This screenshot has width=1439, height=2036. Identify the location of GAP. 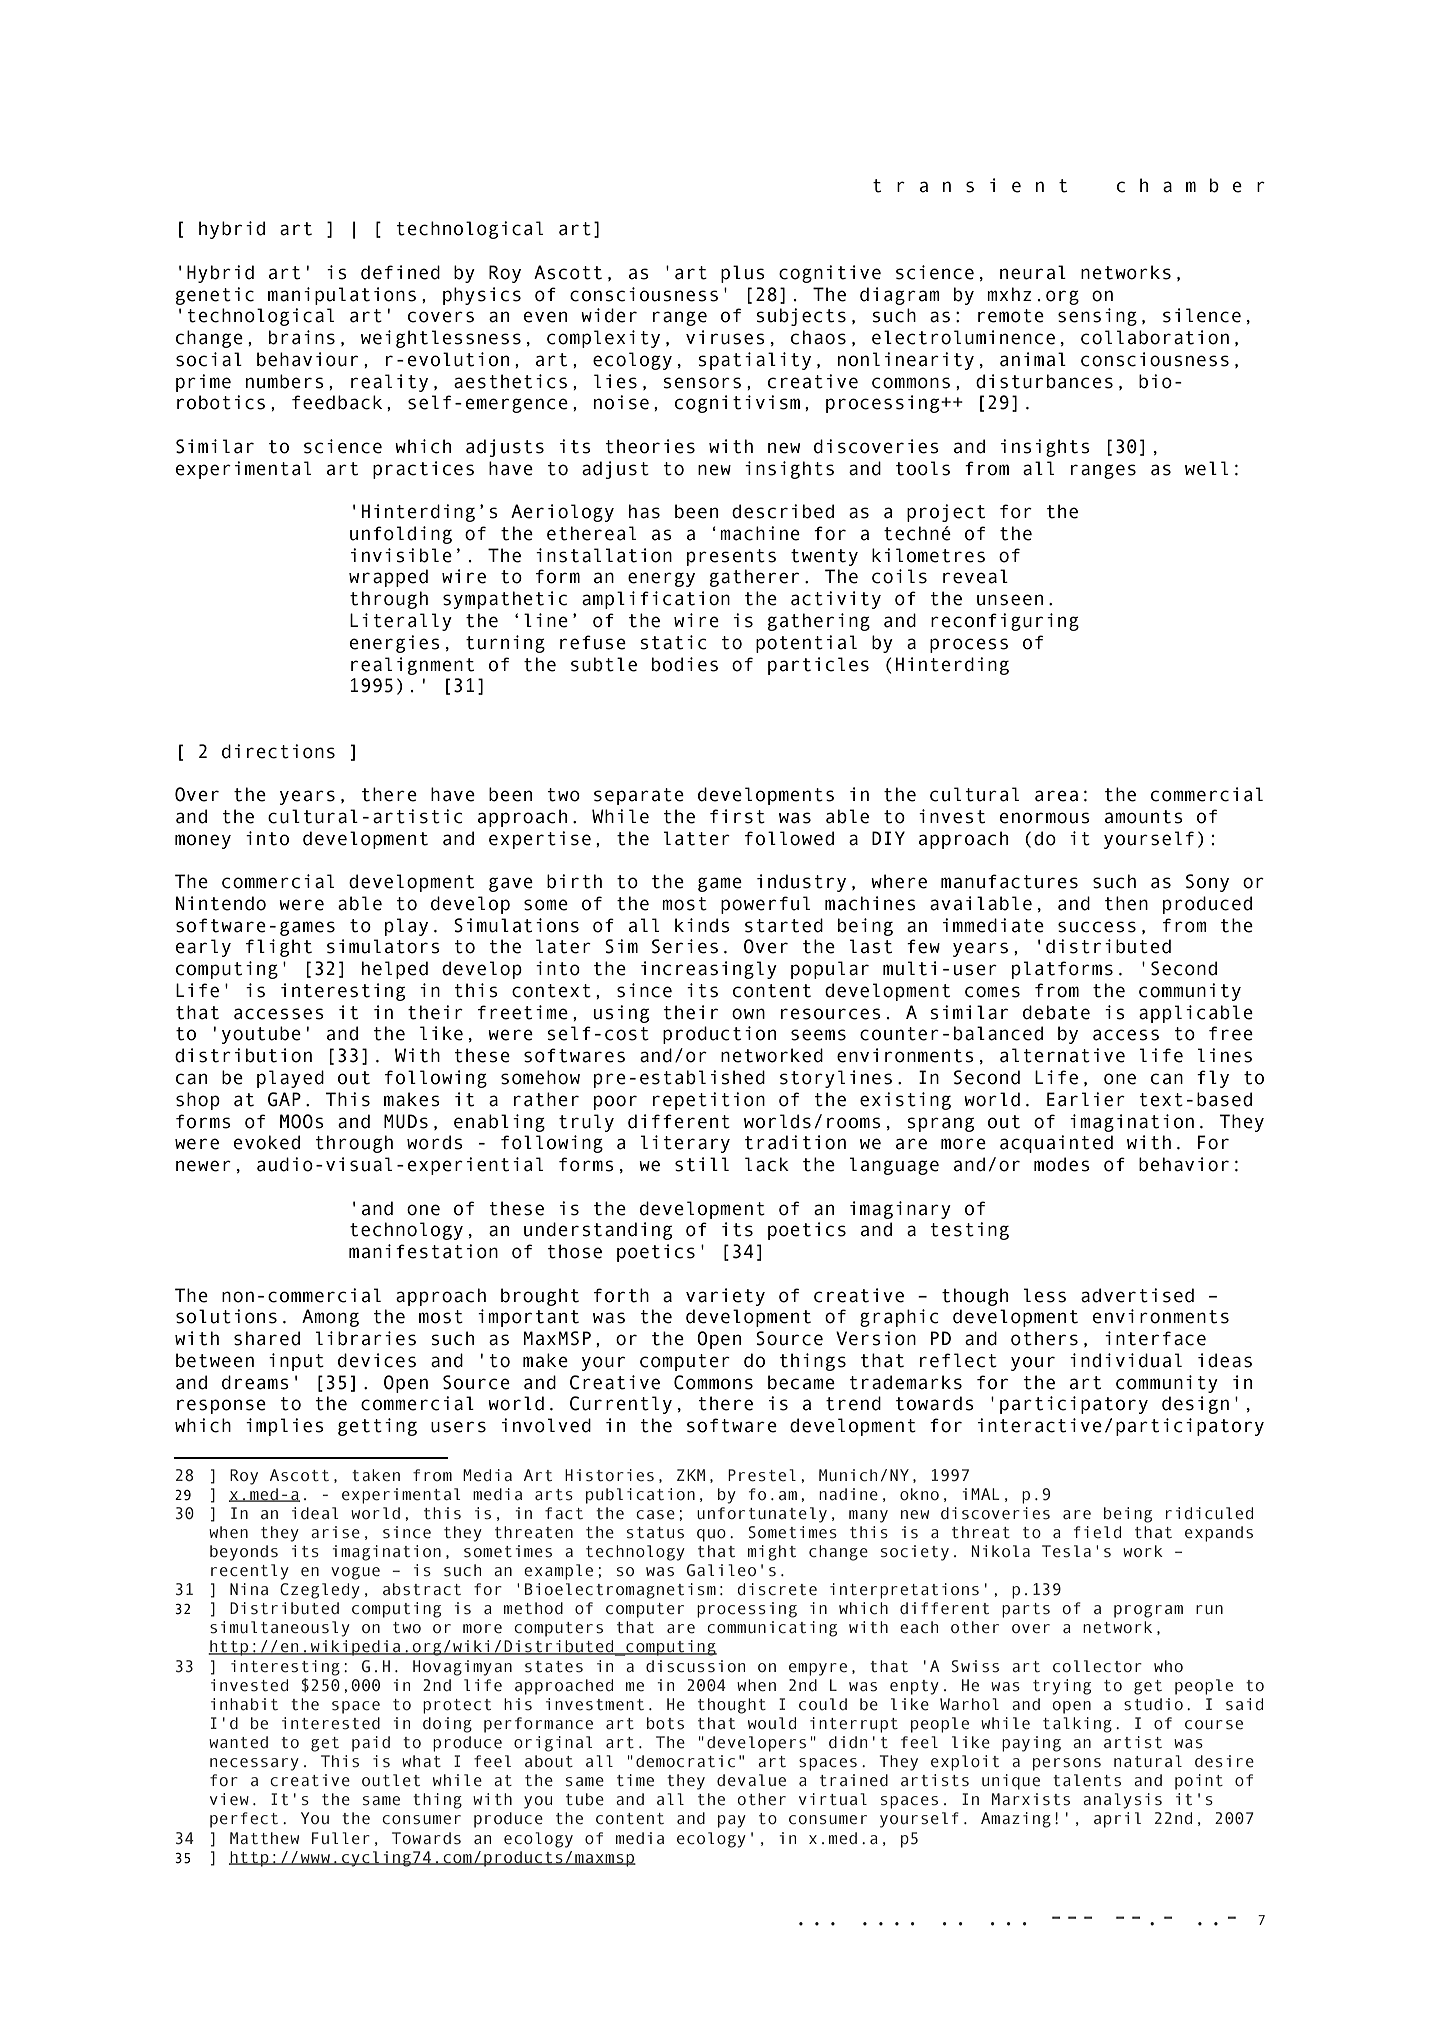
(284, 1099).
